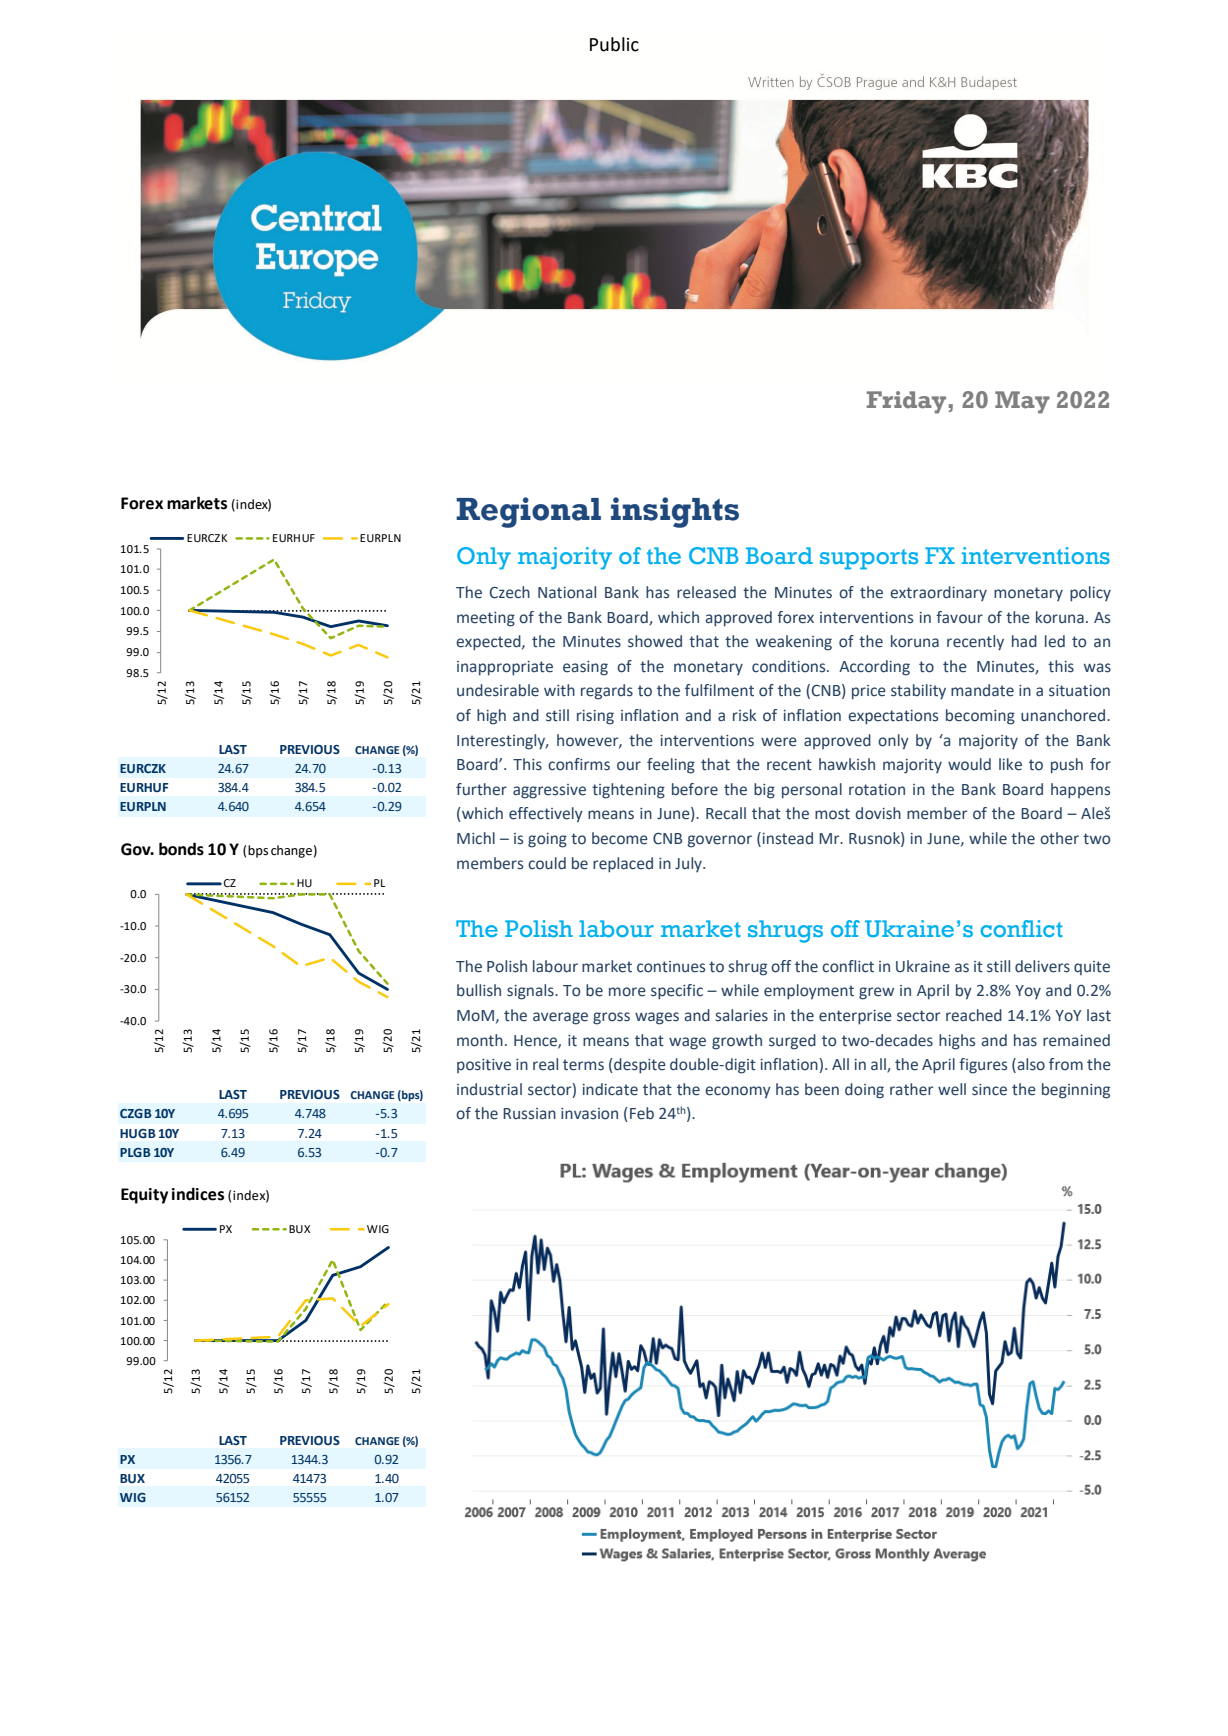  Describe the element at coordinates (906, 402) in the image. I see `Friday` at that location.
